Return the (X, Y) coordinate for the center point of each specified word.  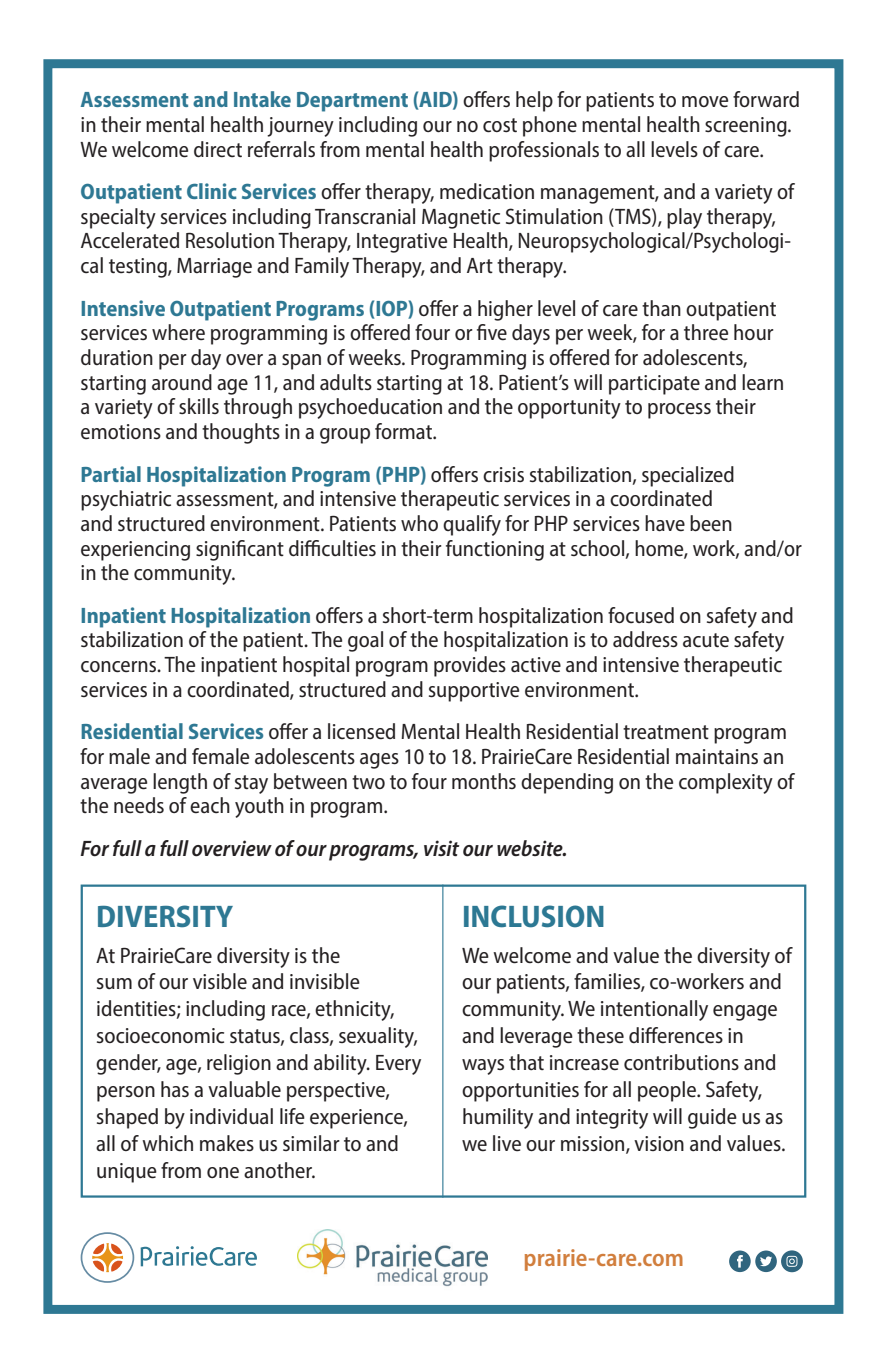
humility (498, 1118)
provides (470, 666)
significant (240, 550)
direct (218, 149)
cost (500, 125)
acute (706, 640)
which (167, 1143)
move (705, 102)
